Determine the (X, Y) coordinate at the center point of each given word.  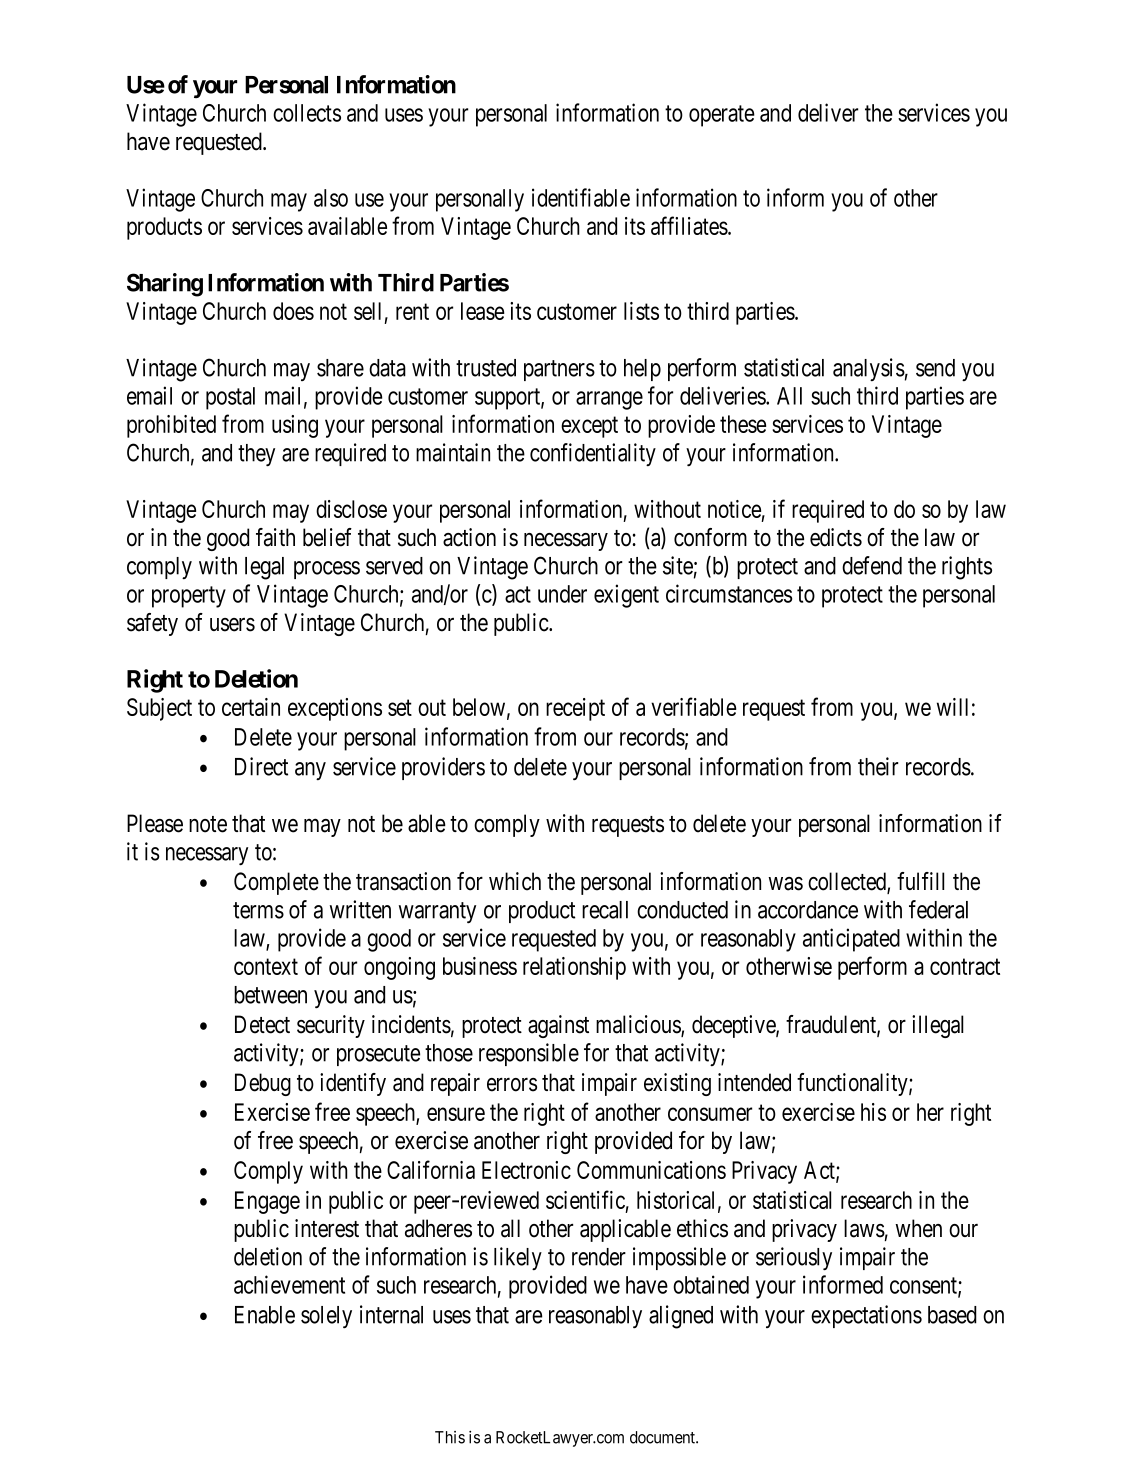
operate (722, 116)
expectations (866, 1316)
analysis (869, 369)
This (450, 1437)
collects (307, 113)
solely (326, 1317)
